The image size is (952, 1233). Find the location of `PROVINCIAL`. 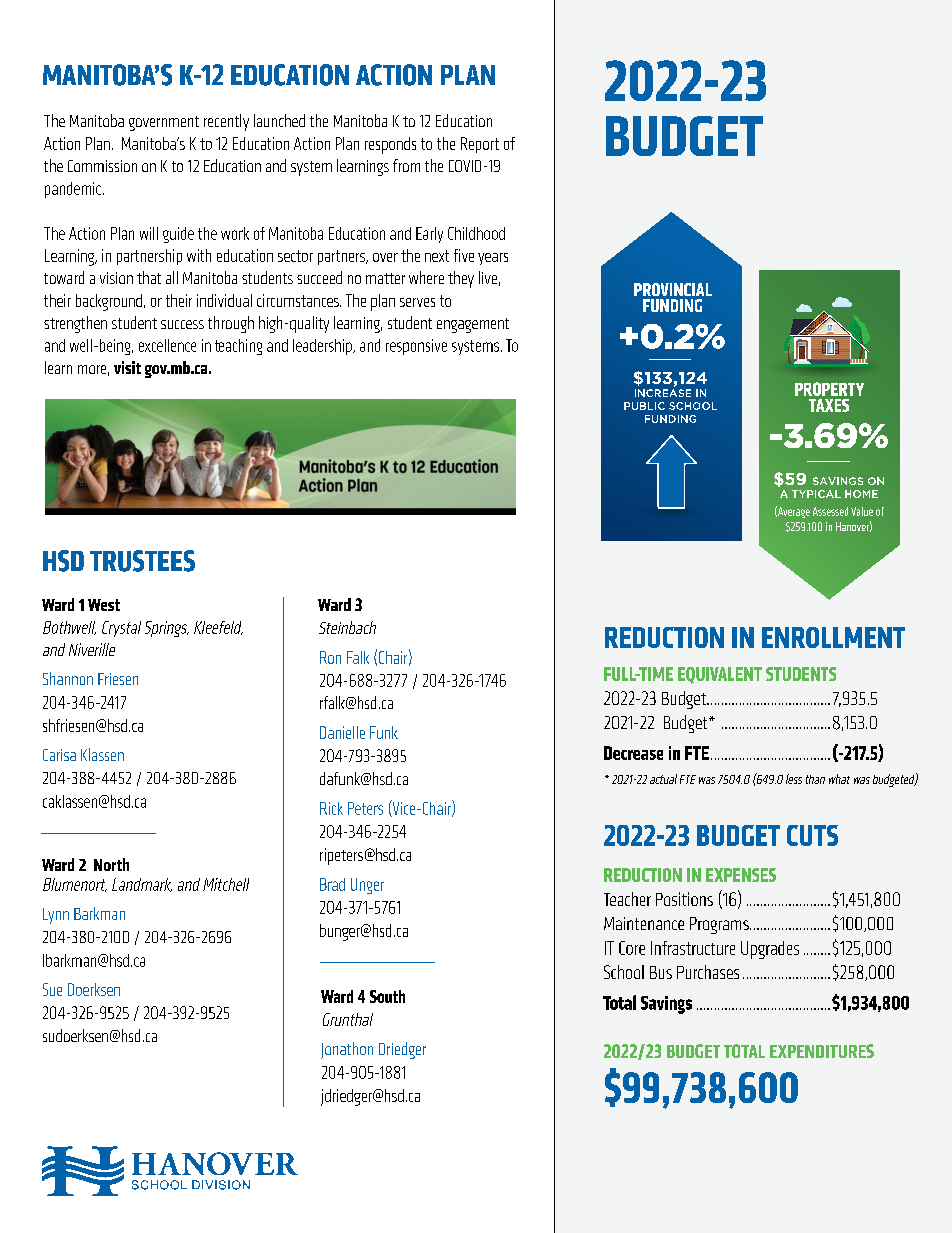

PROVINCIAL is located at coordinates (673, 289).
